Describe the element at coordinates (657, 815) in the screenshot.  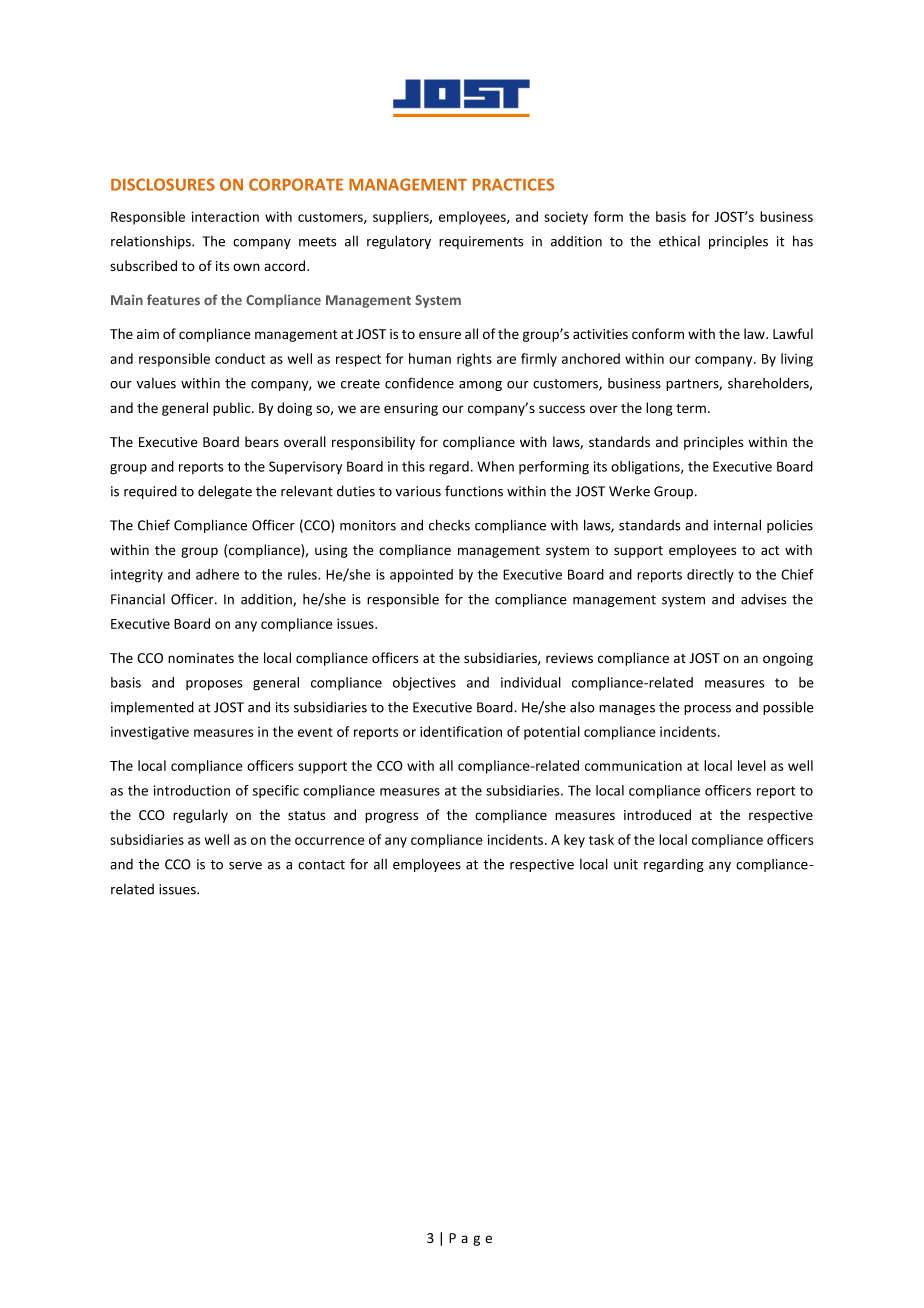
I see `introduced` at that location.
